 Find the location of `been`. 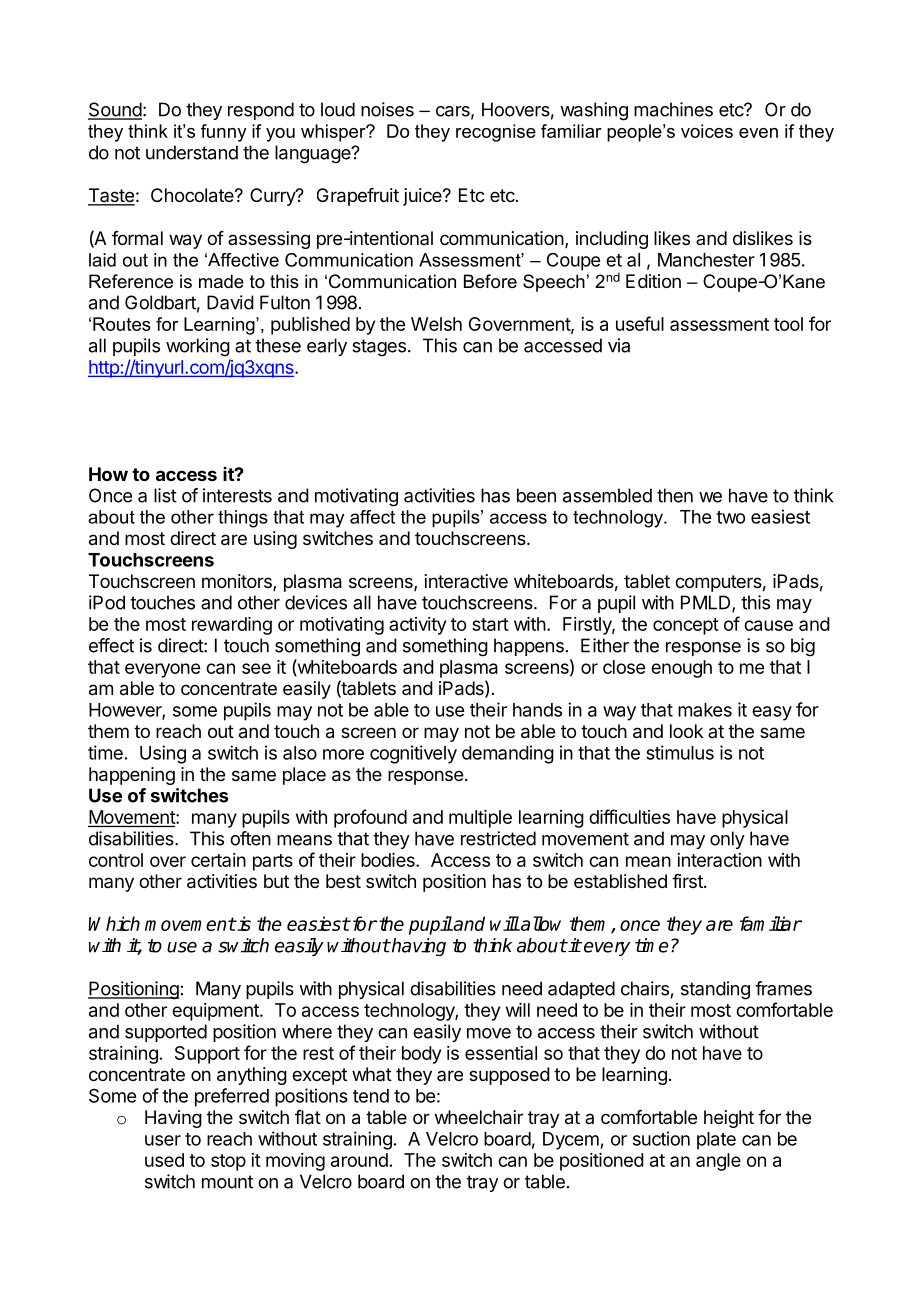

been is located at coordinates (536, 495).
